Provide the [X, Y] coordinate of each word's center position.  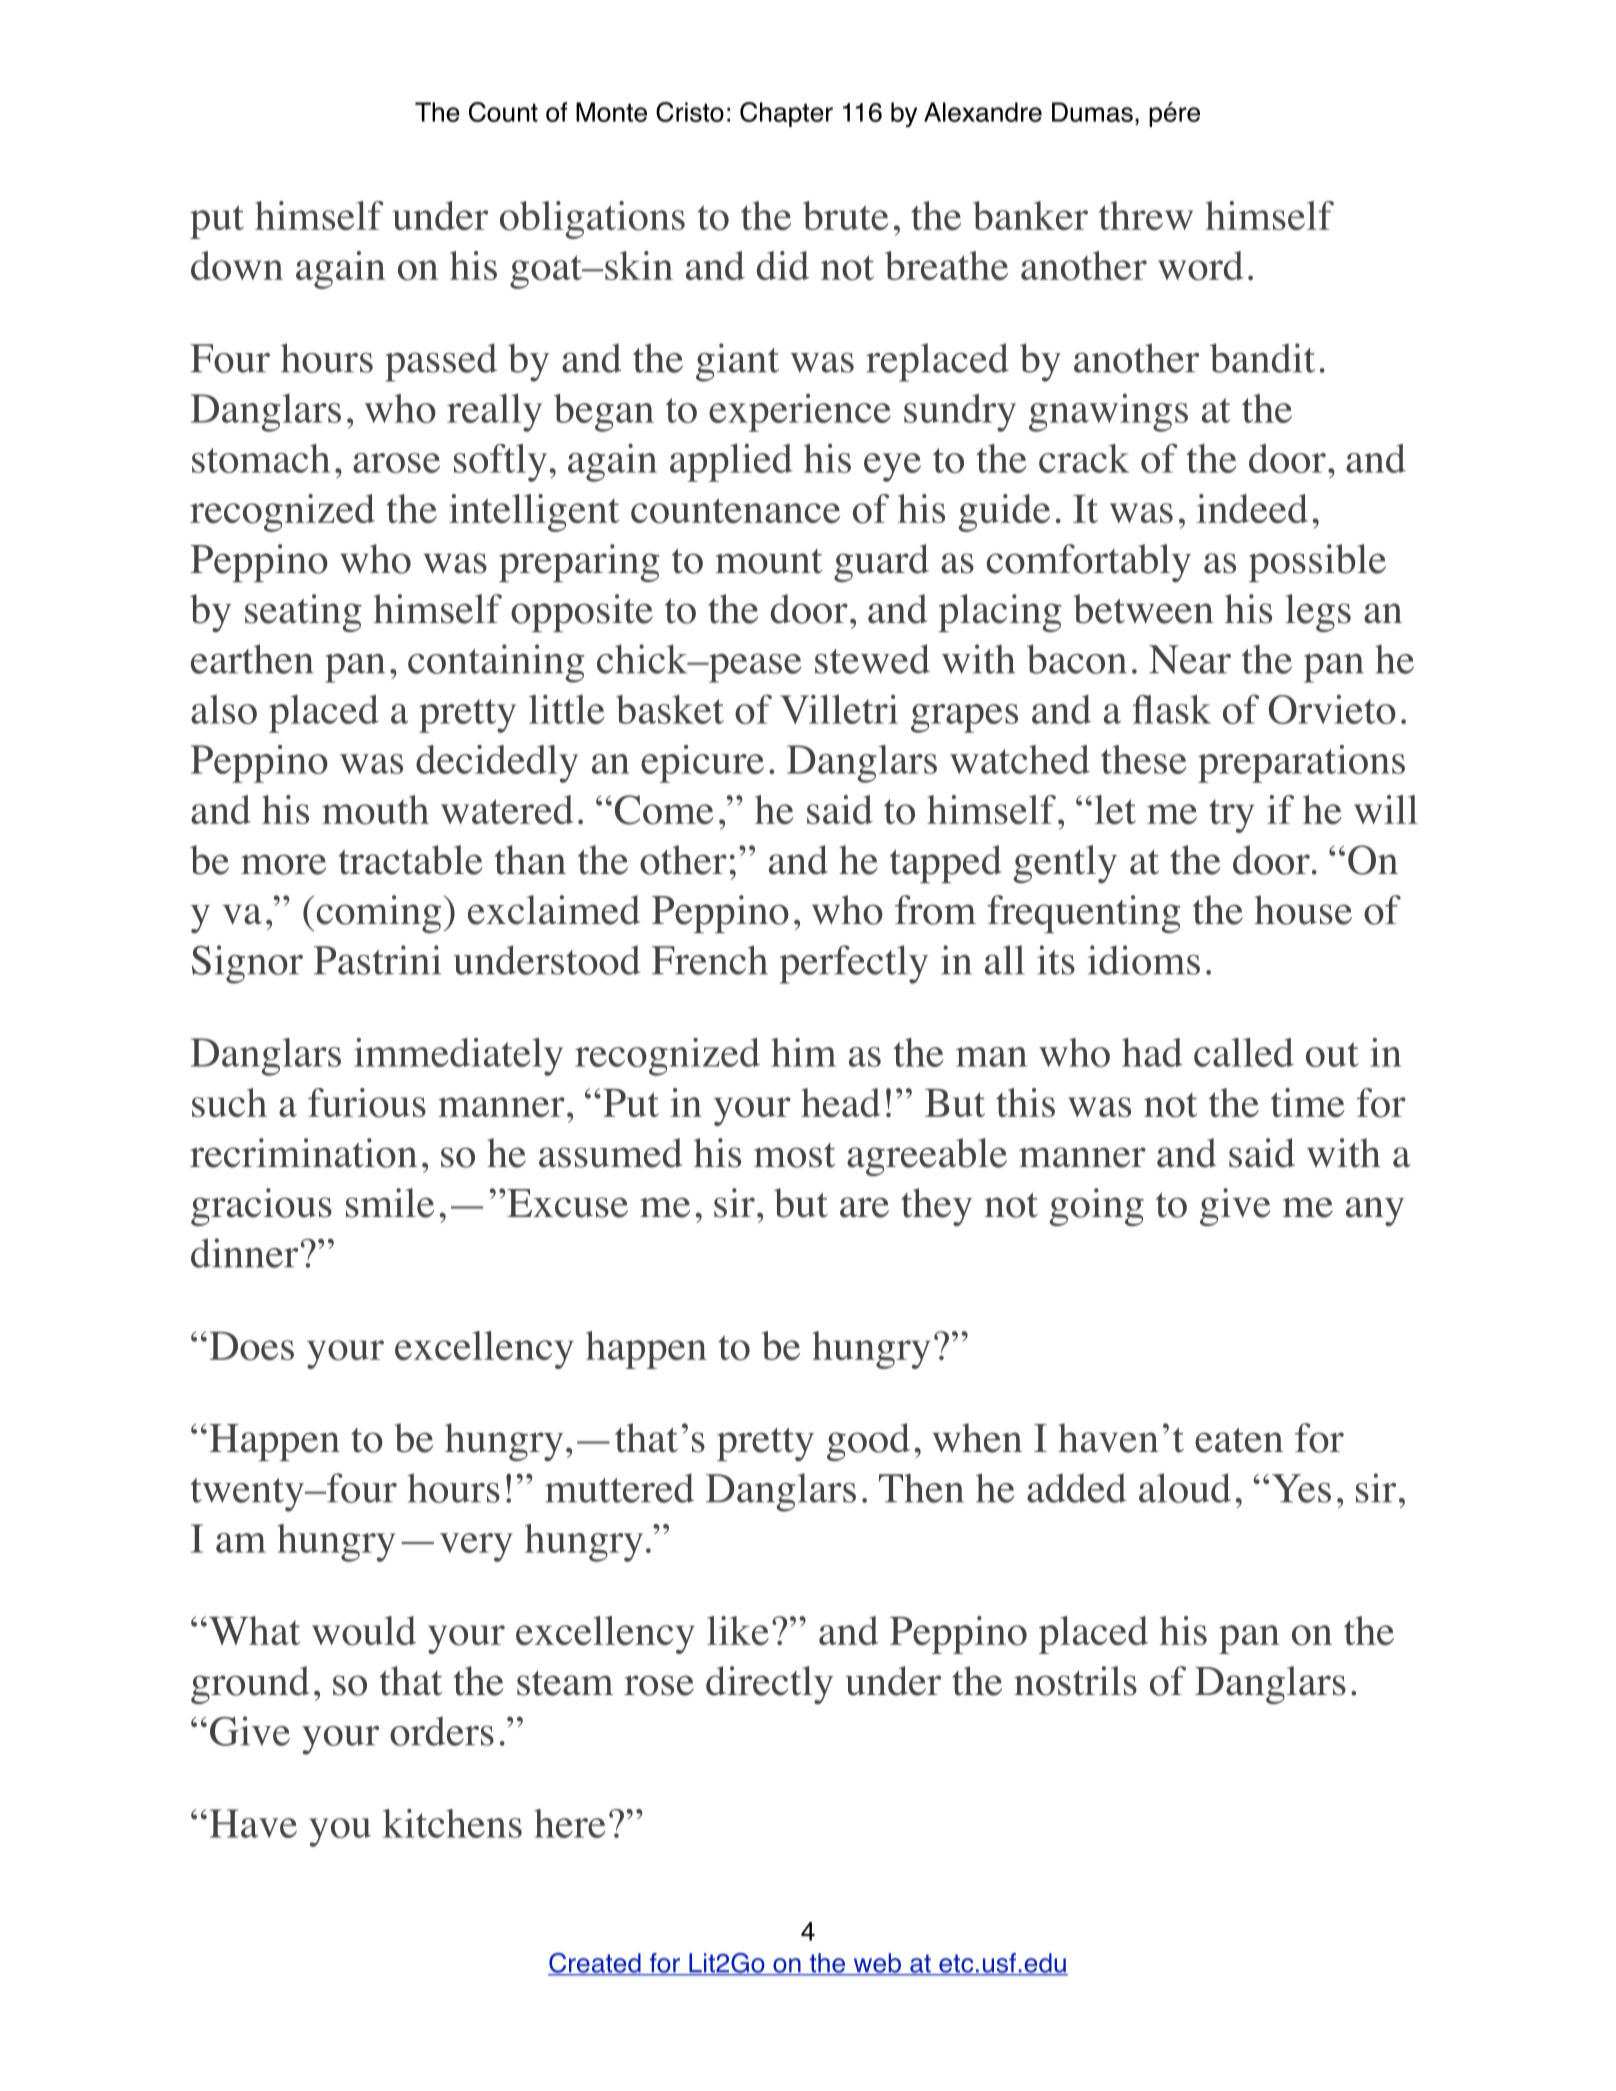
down [237, 266]
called [1244, 1052]
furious [367, 1103]
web [877, 1964]
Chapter [786, 114]
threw [1146, 215]
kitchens [452, 1823]
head [841, 1102]
